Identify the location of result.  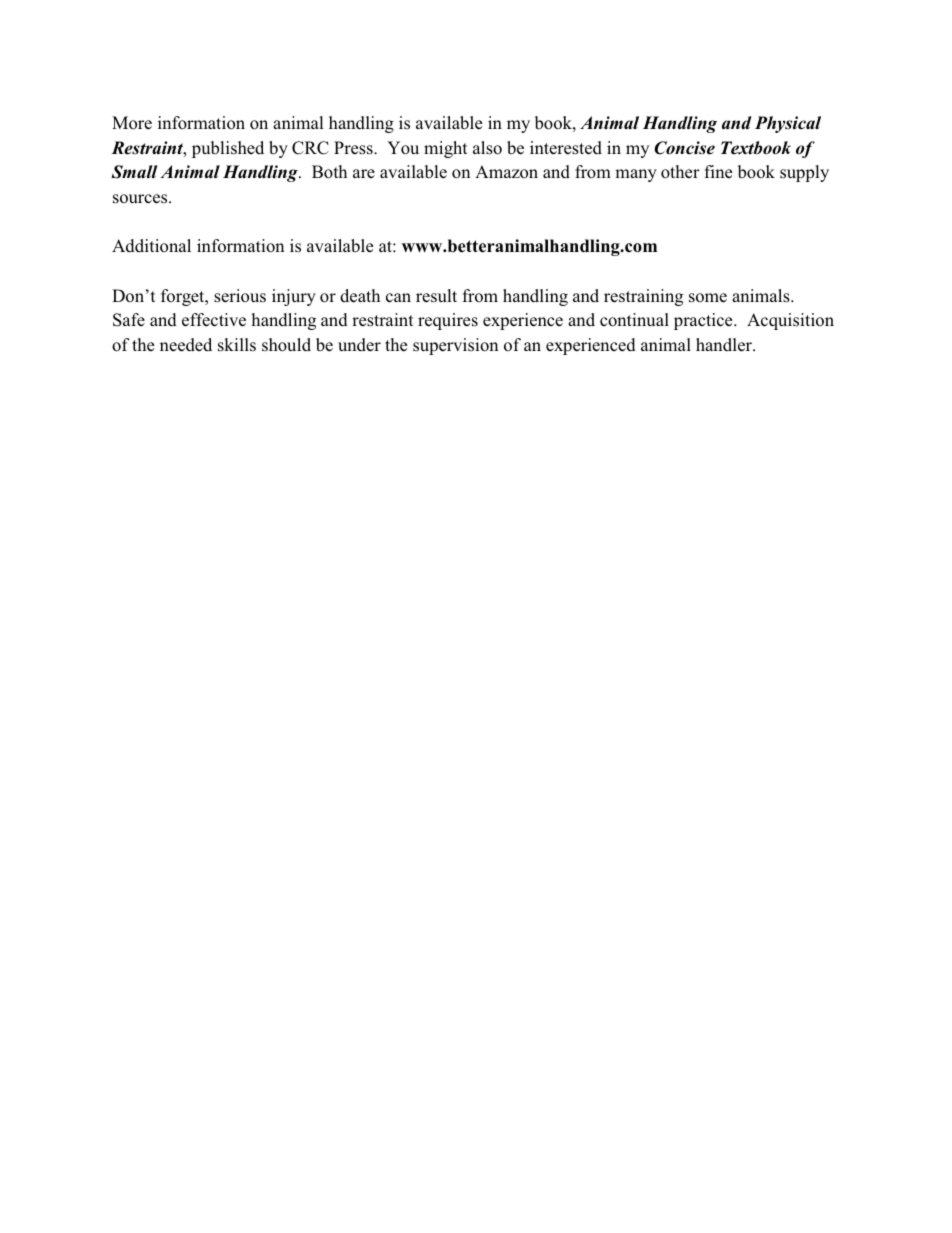
(436, 296).
